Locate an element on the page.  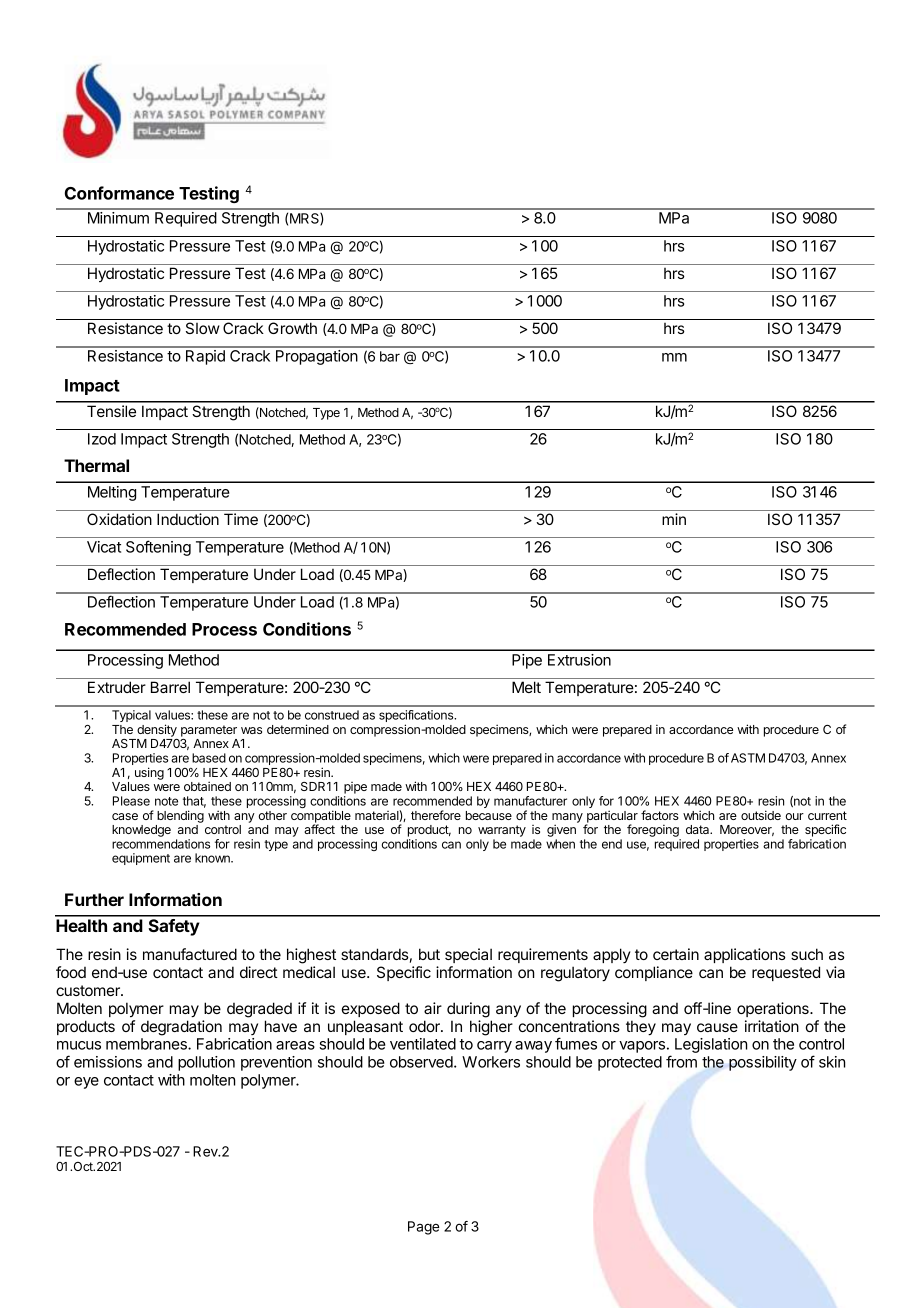
operations is located at coordinates (774, 1009).
